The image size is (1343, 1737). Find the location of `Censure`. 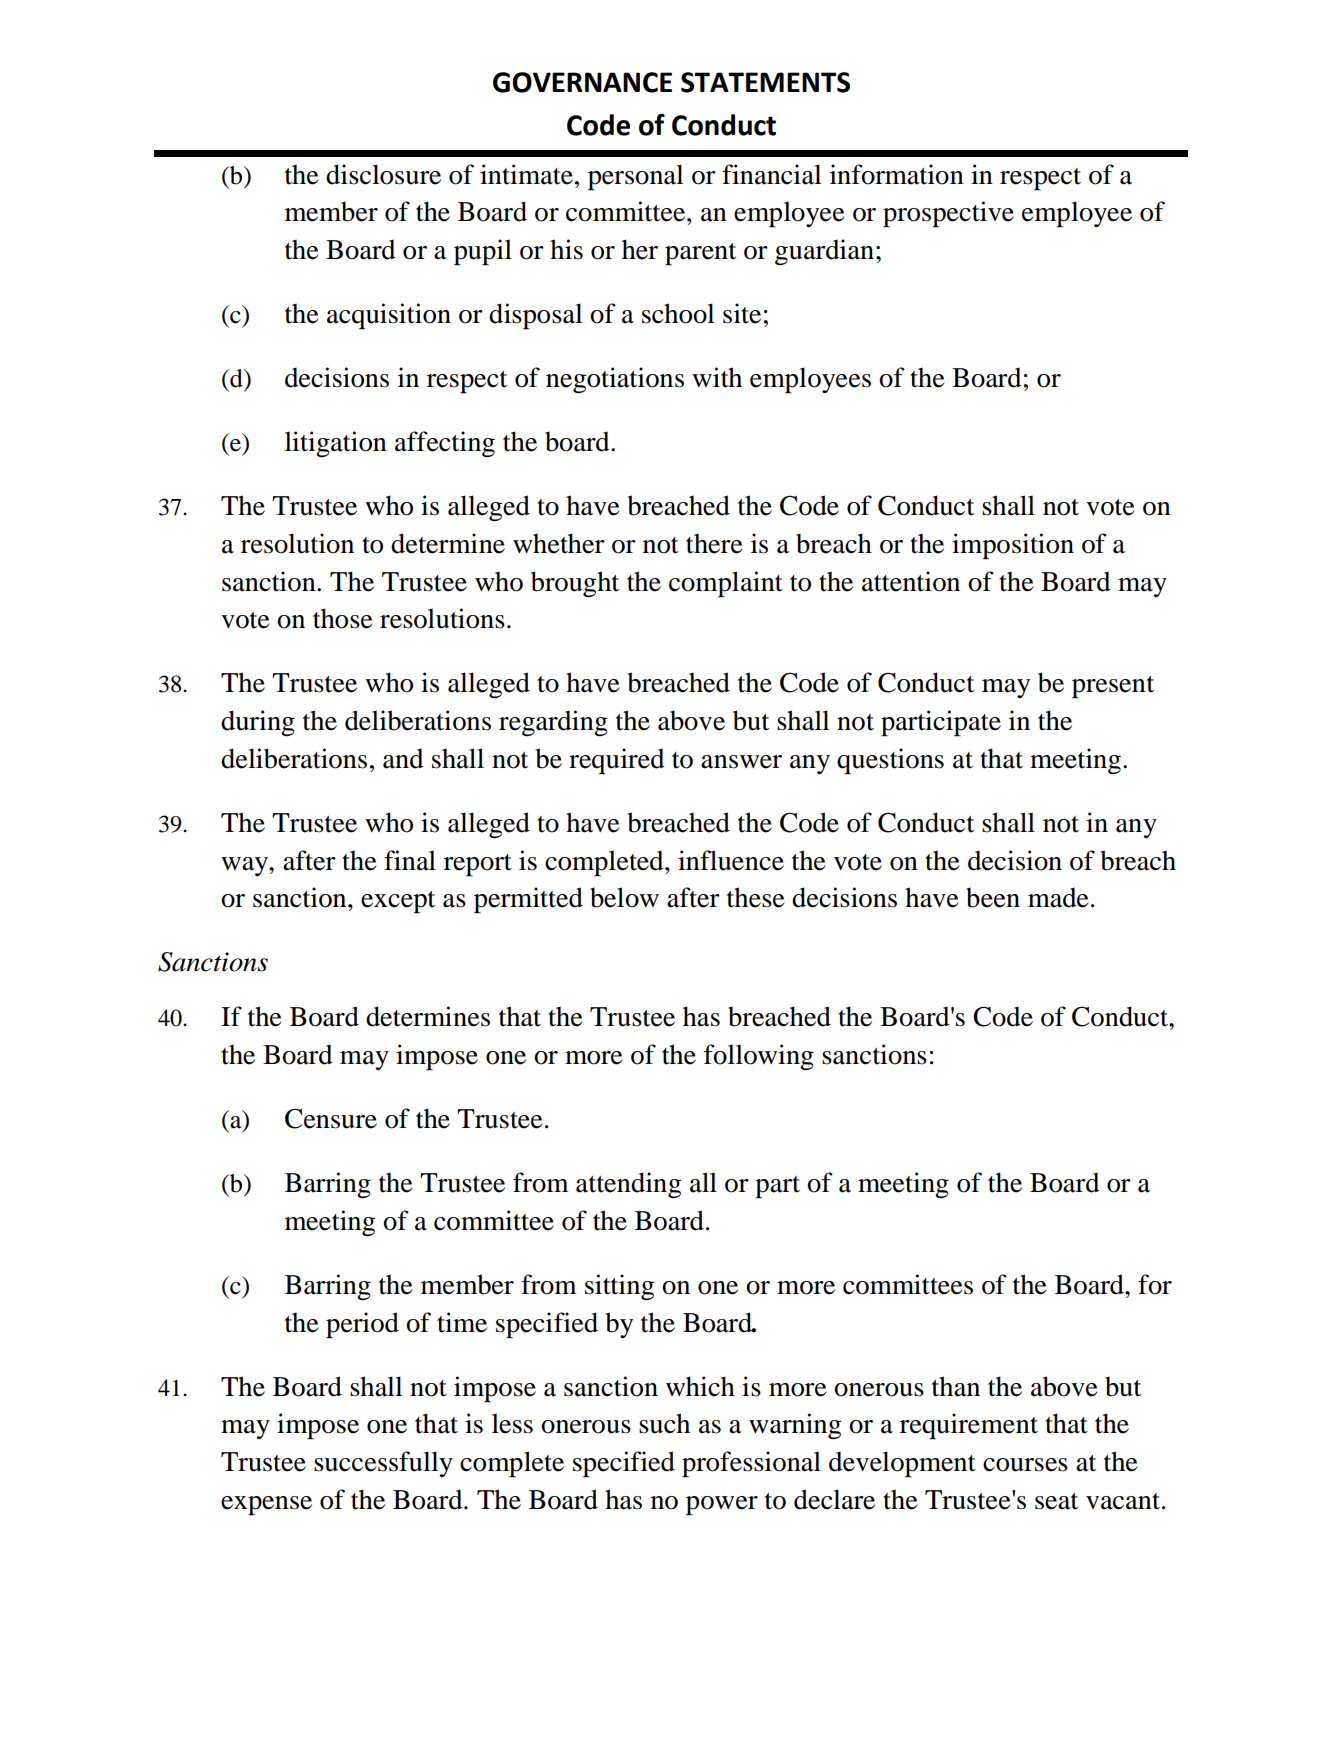

Censure is located at coordinates (331, 1118).
